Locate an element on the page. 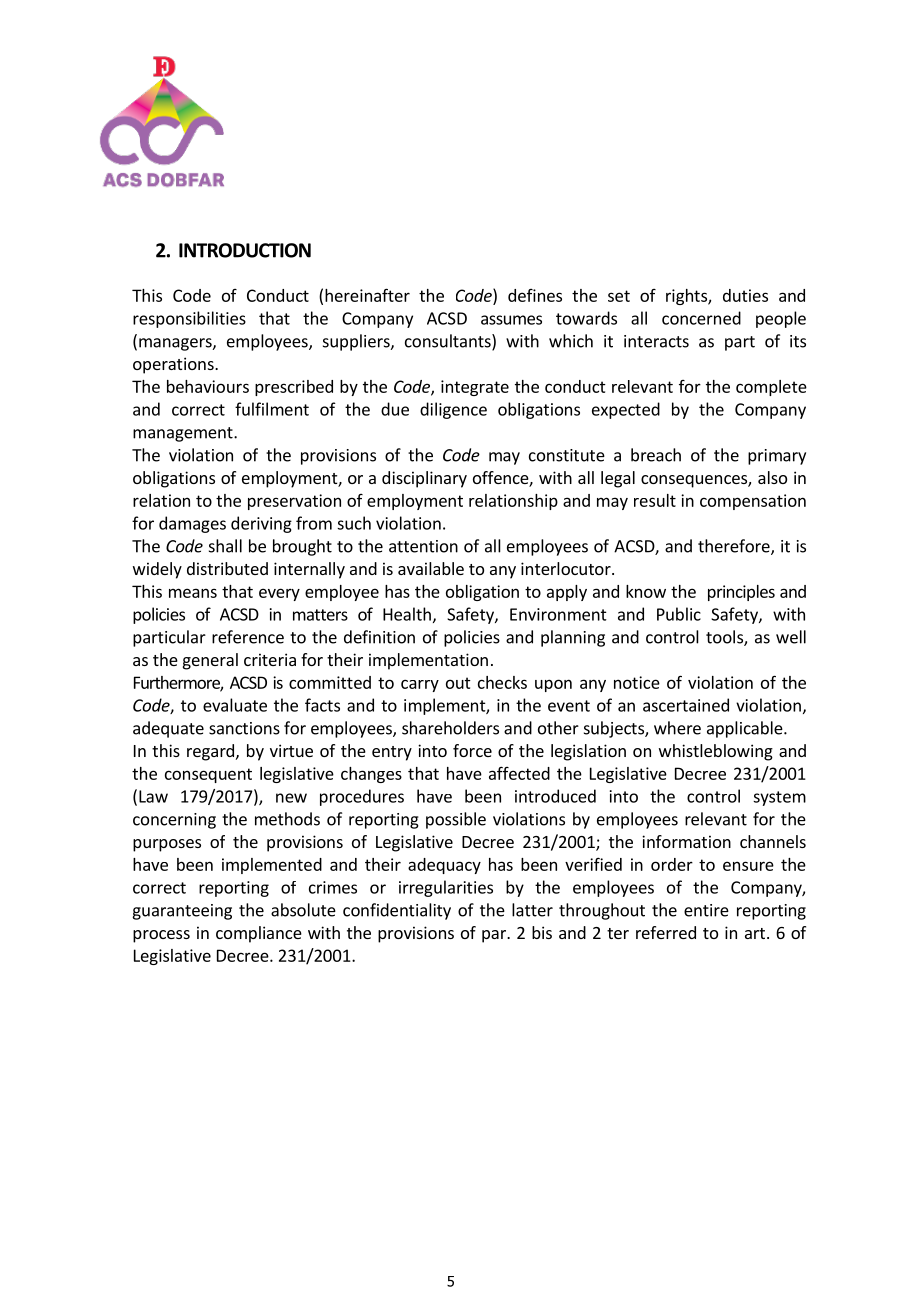 The height and width of the image is (1308, 924). general is located at coordinates (210, 661).
